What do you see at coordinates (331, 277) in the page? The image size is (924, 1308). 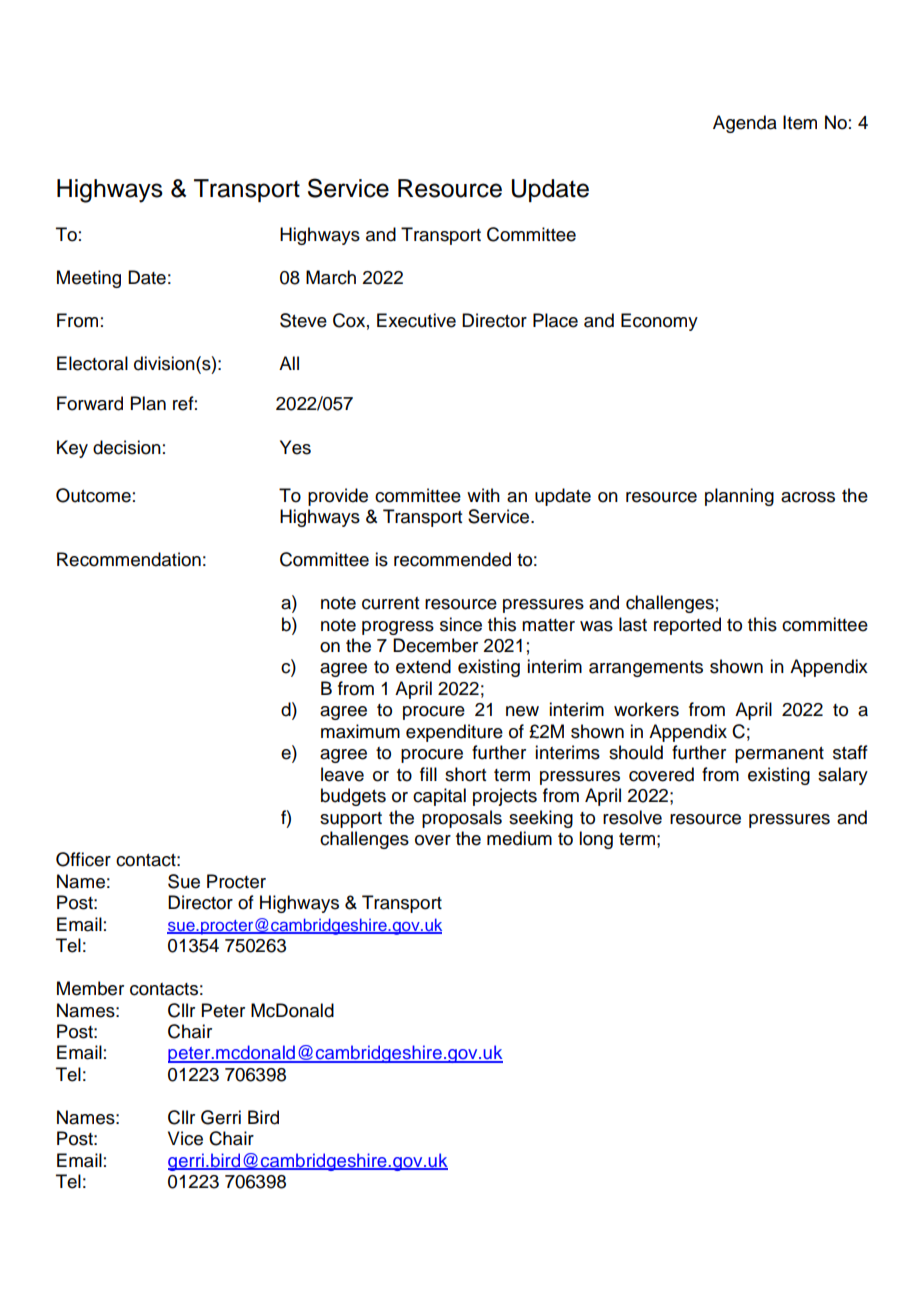 I see `March` at bounding box center [331, 277].
